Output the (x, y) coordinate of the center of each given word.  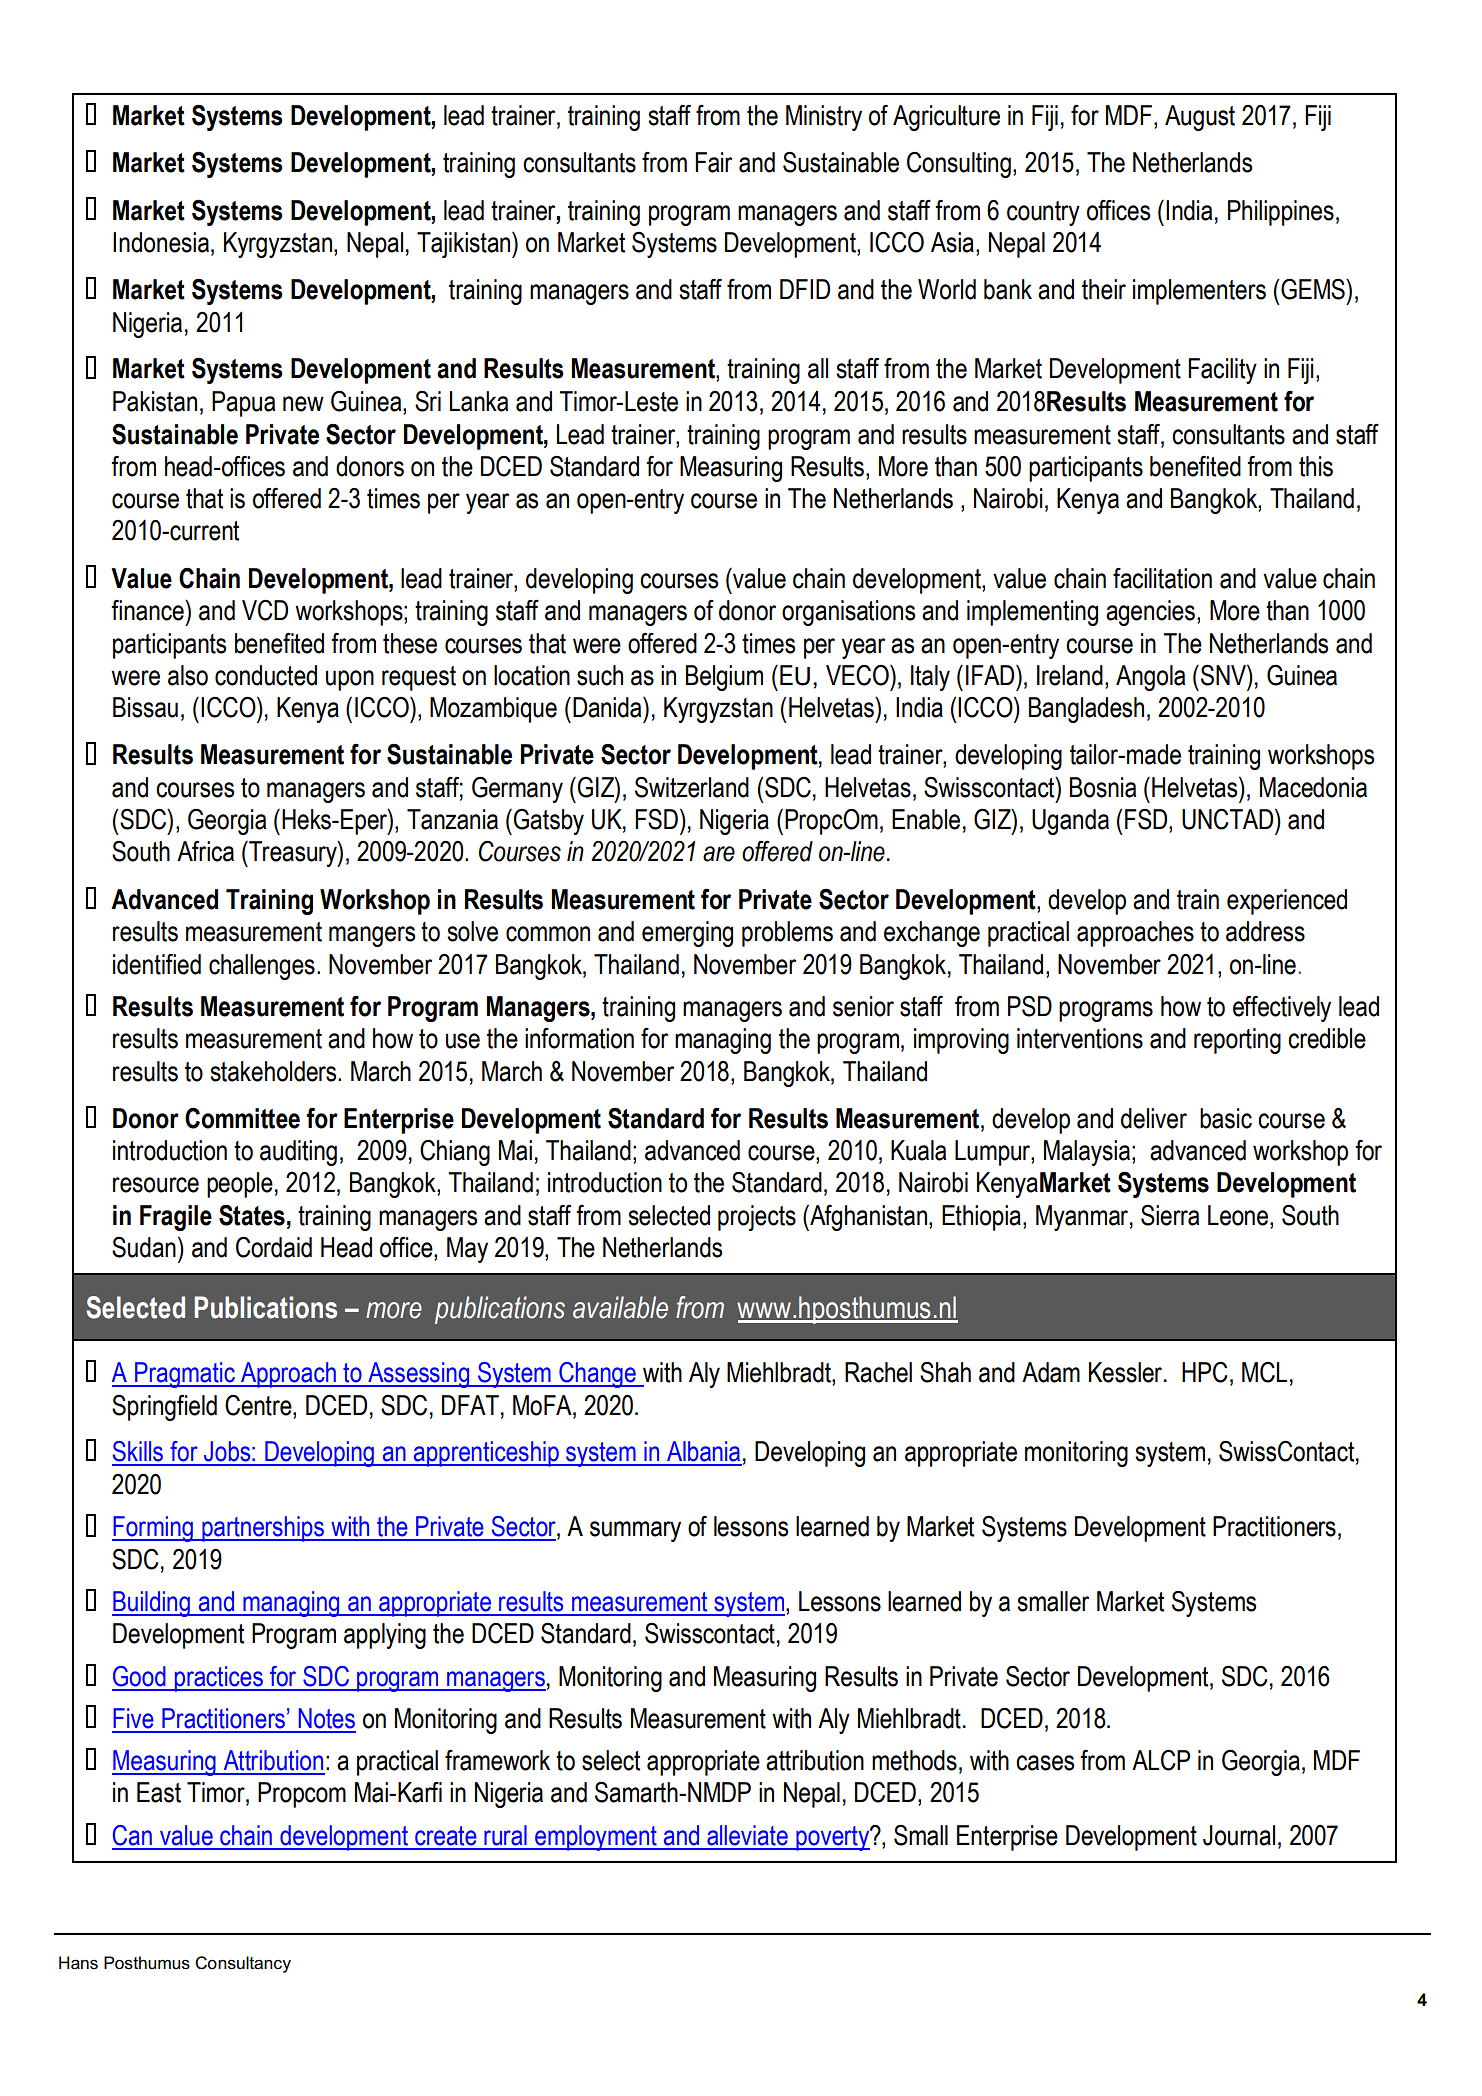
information (579, 1038)
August (1200, 118)
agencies (1150, 613)
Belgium (724, 678)
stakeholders (274, 1071)
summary (635, 1531)
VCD (265, 610)
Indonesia (161, 242)
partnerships (263, 1529)
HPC (1205, 1372)
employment (596, 1838)
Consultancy (243, 1964)
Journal (1239, 1835)
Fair (713, 162)
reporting (1237, 1041)
